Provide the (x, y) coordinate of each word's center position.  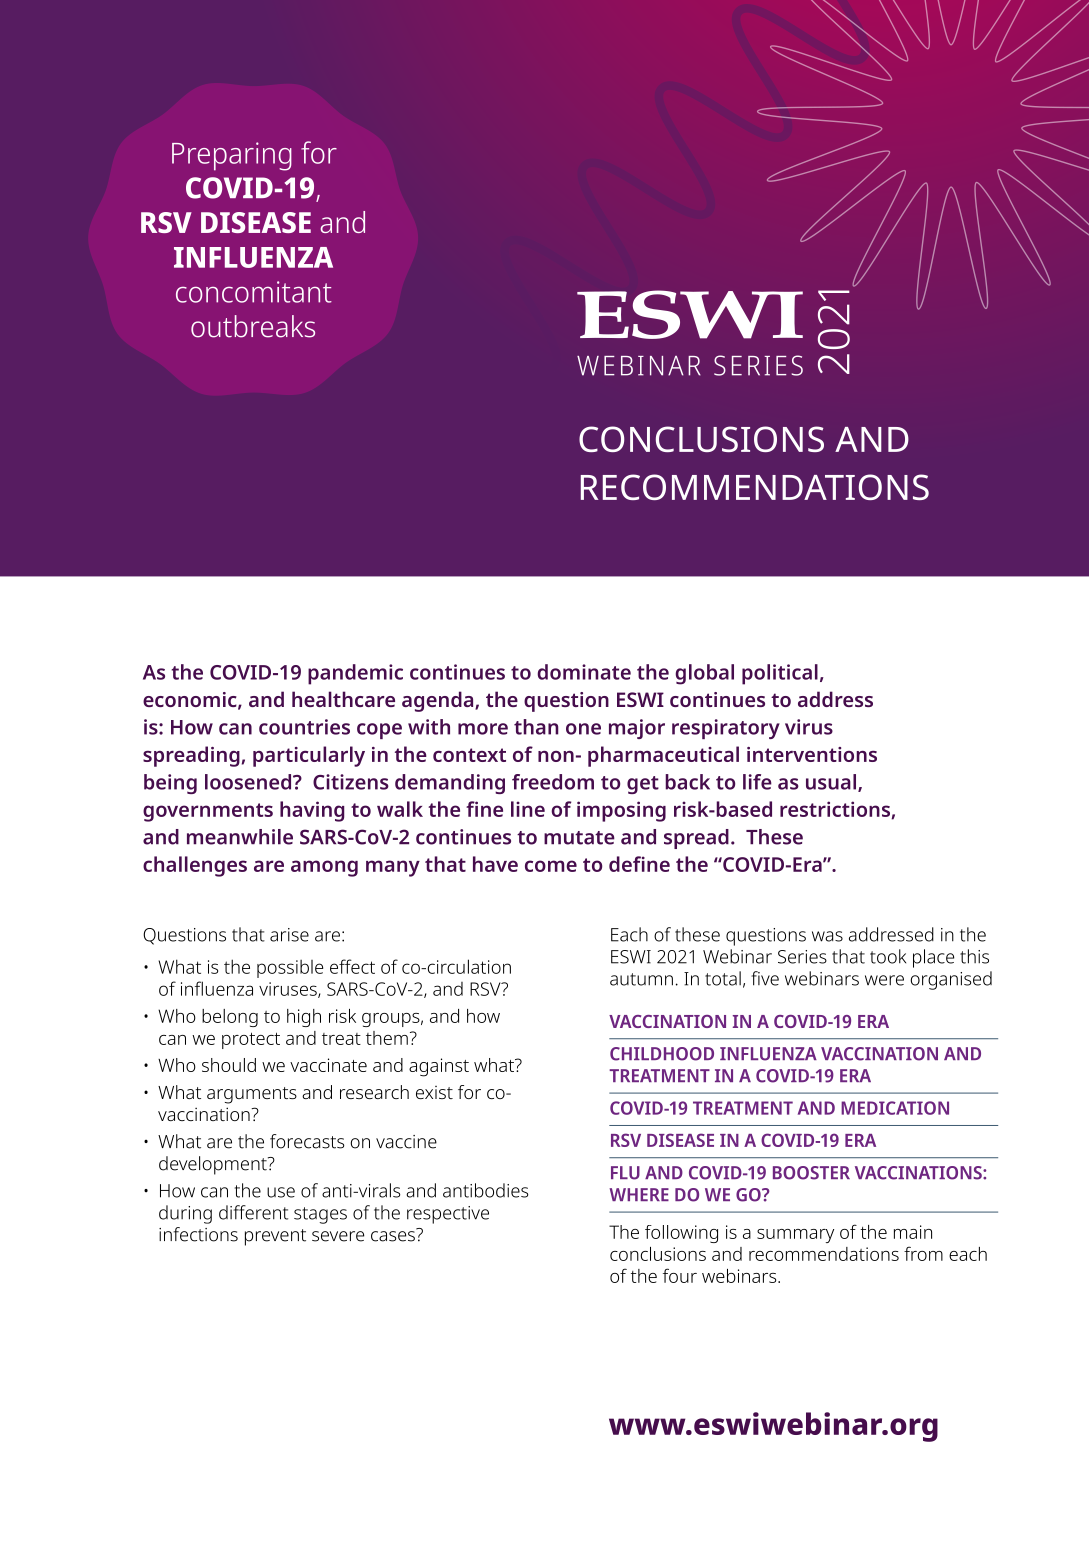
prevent (275, 1237)
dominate (584, 672)
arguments (252, 1095)
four (680, 1275)
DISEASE (680, 1140)
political (780, 674)
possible (290, 969)
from (923, 1253)
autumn (641, 979)
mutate (579, 838)
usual (832, 783)
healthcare (343, 699)
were (884, 980)
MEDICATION (895, 1108)
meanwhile (240, 837)
